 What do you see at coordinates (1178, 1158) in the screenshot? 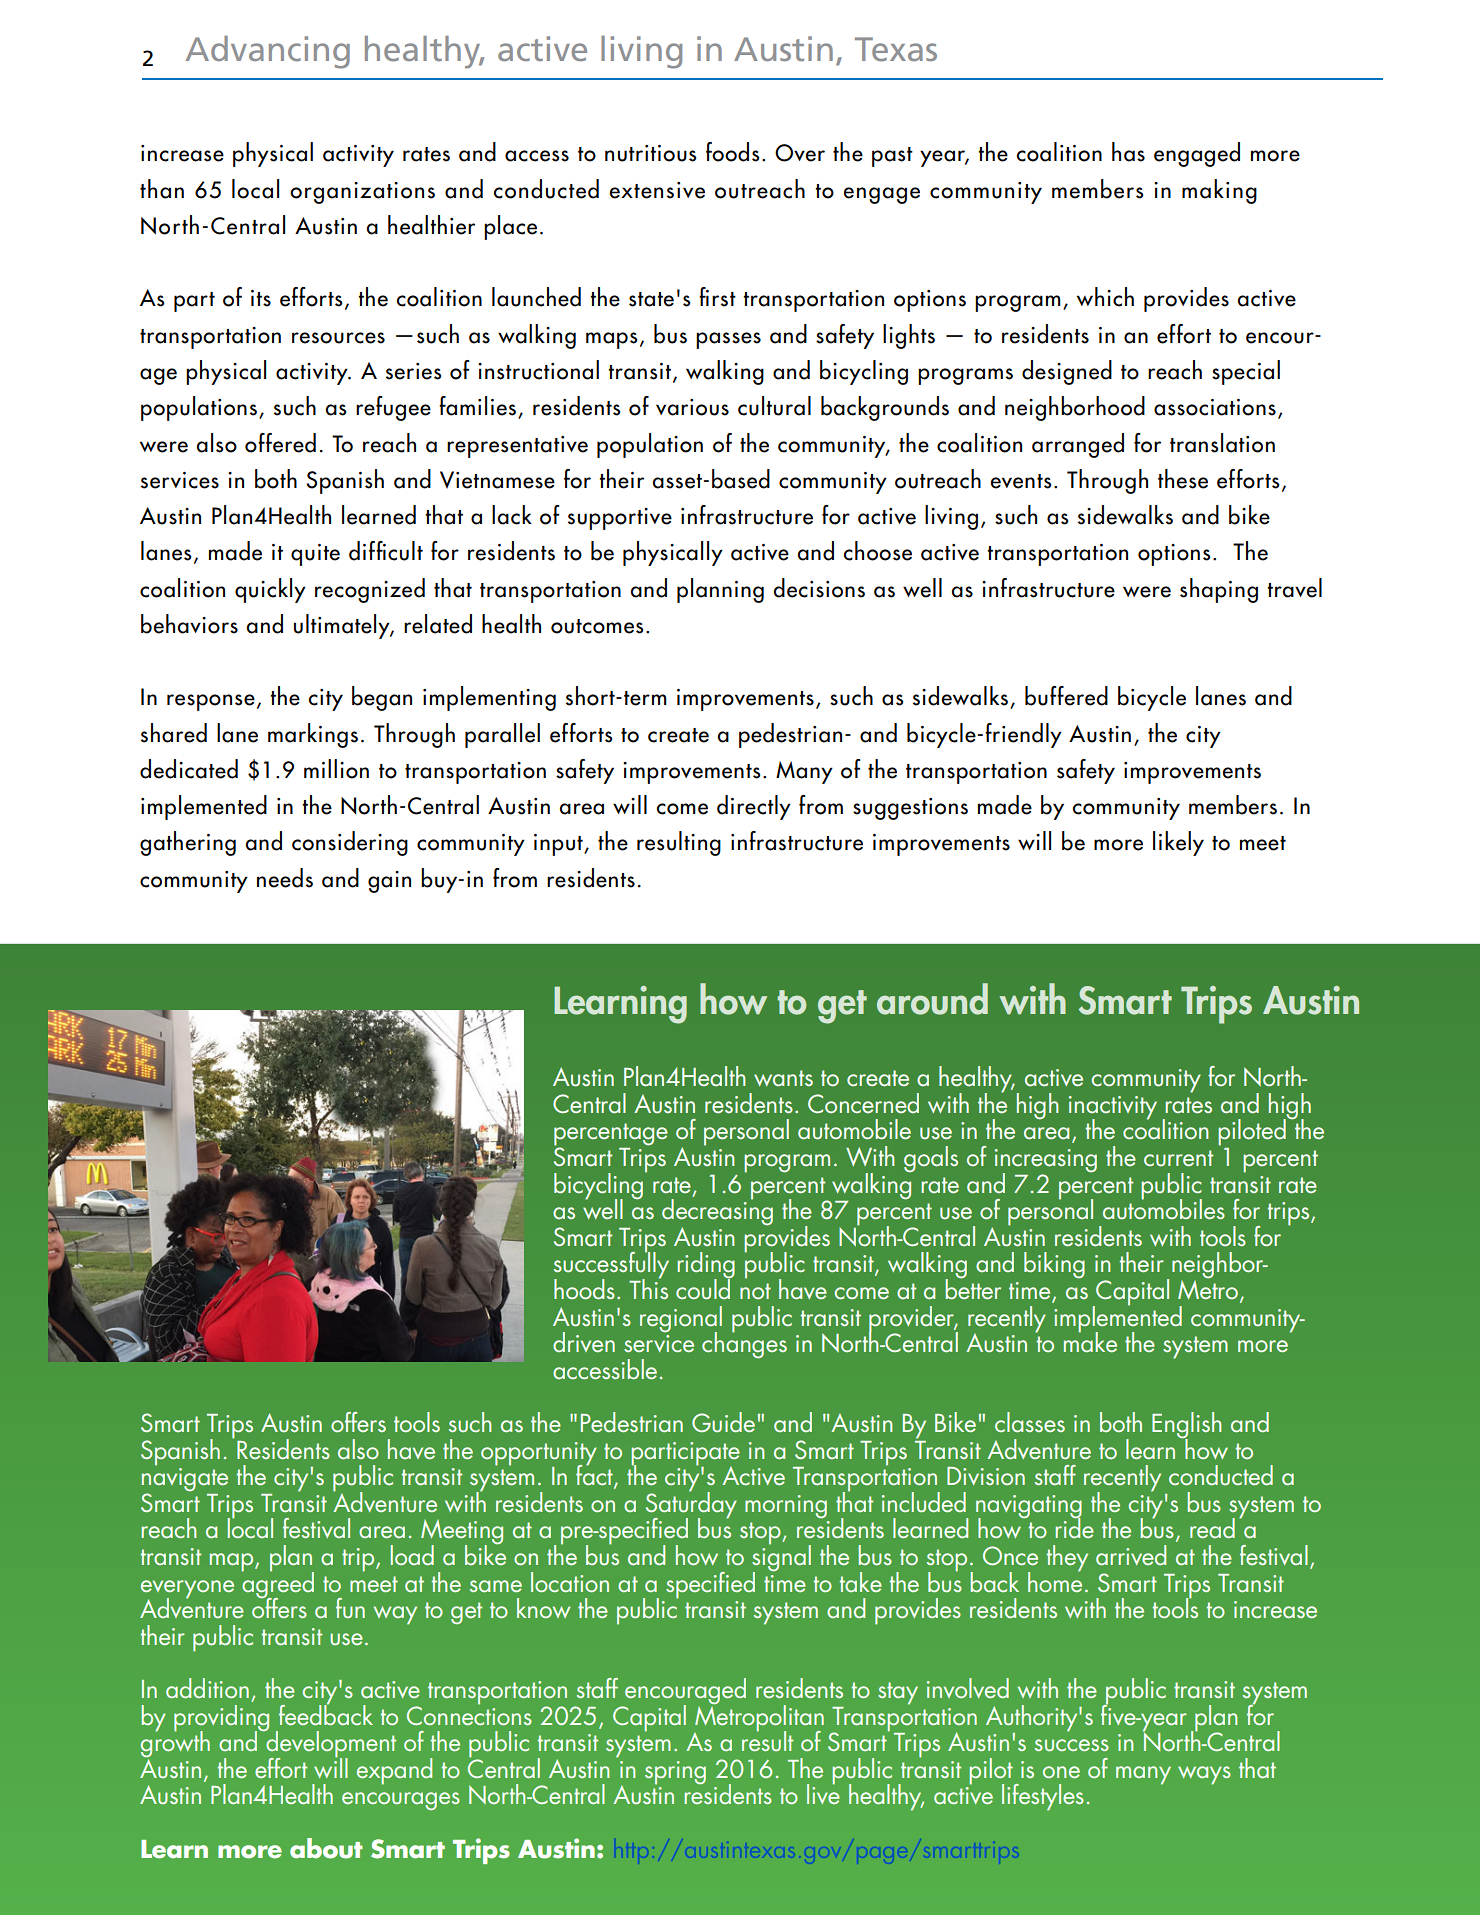
I see `current` at bounding box center [1178, 1158].
